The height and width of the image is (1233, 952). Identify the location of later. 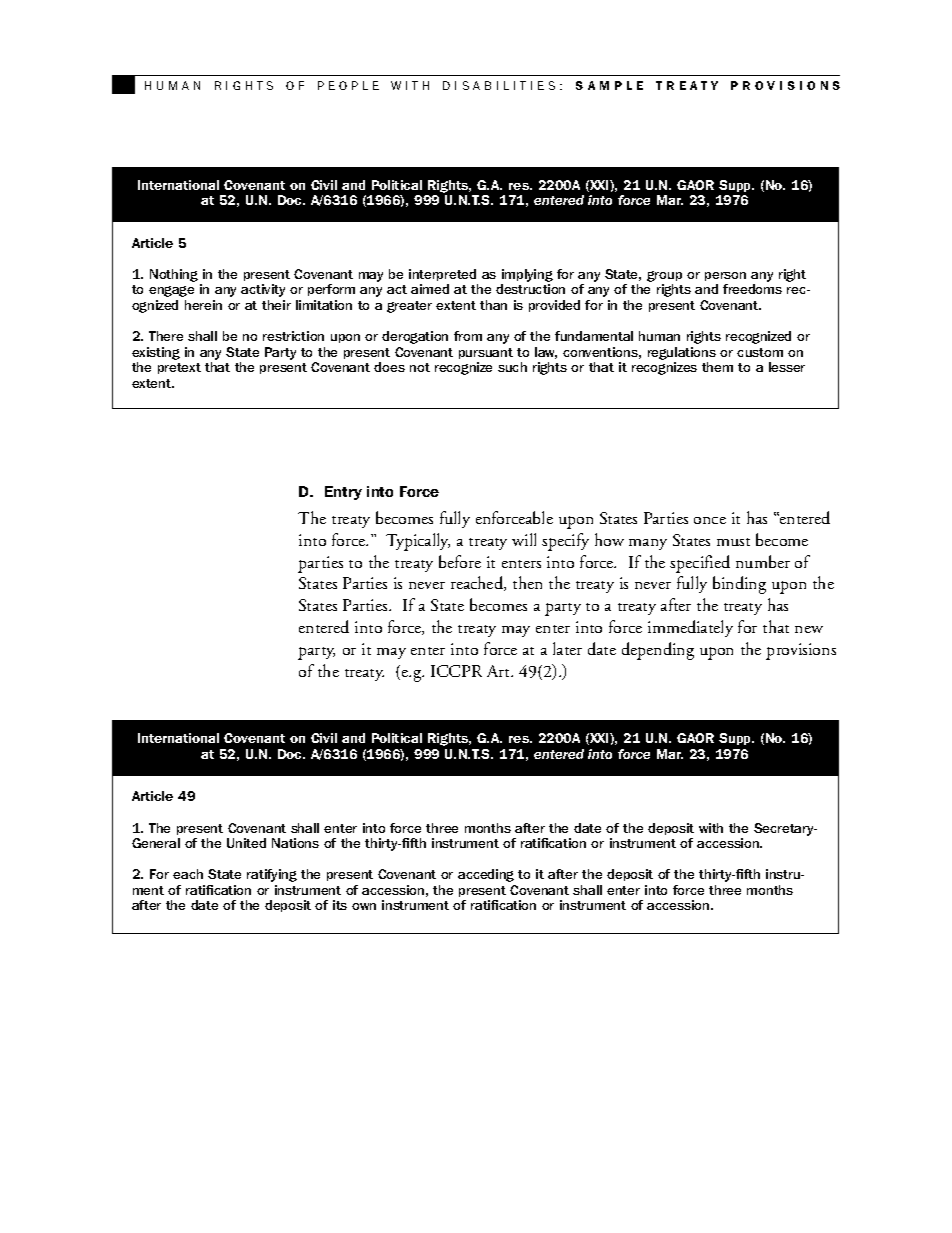
(567, 648).
